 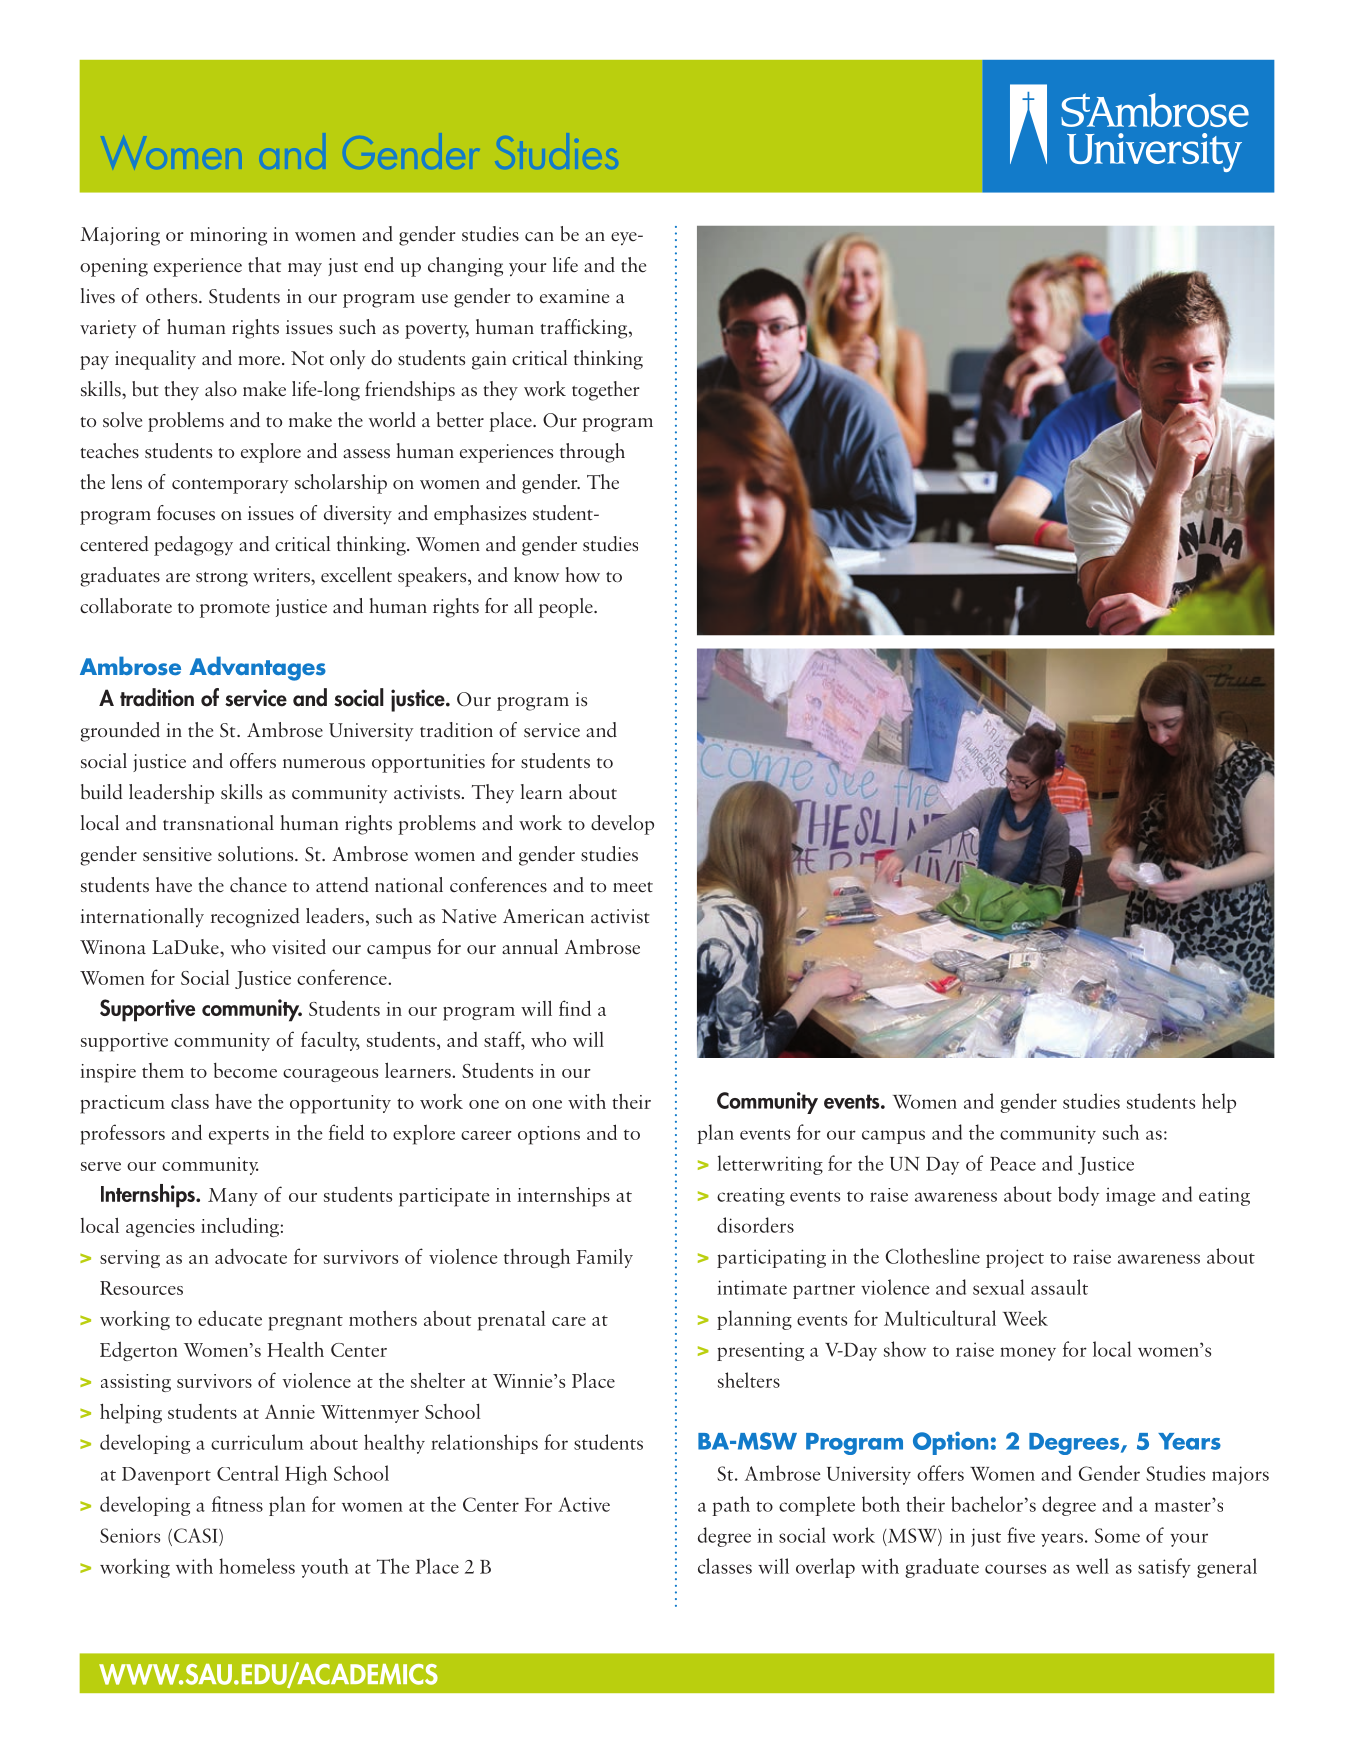 I want to click on experts, so click(x=239, y=1137).
